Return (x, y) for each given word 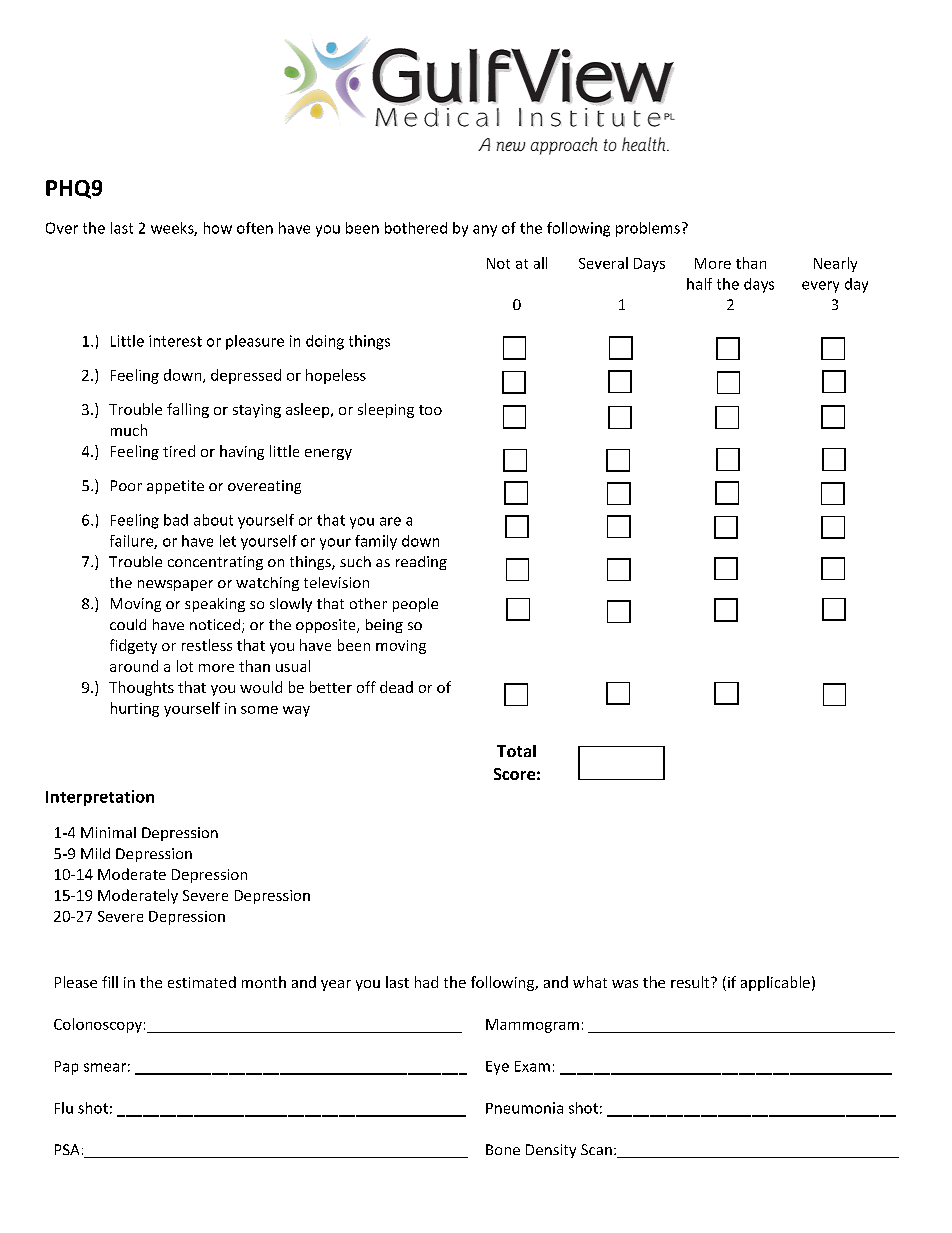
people (415, 605)
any (485, 231)
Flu (64, 1108)
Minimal (108, 832)
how (218, 228)
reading (421, 563)
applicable (775, 983)
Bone (503, 1149)
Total (516, 751)
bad (176, 520)
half (699, 284)
